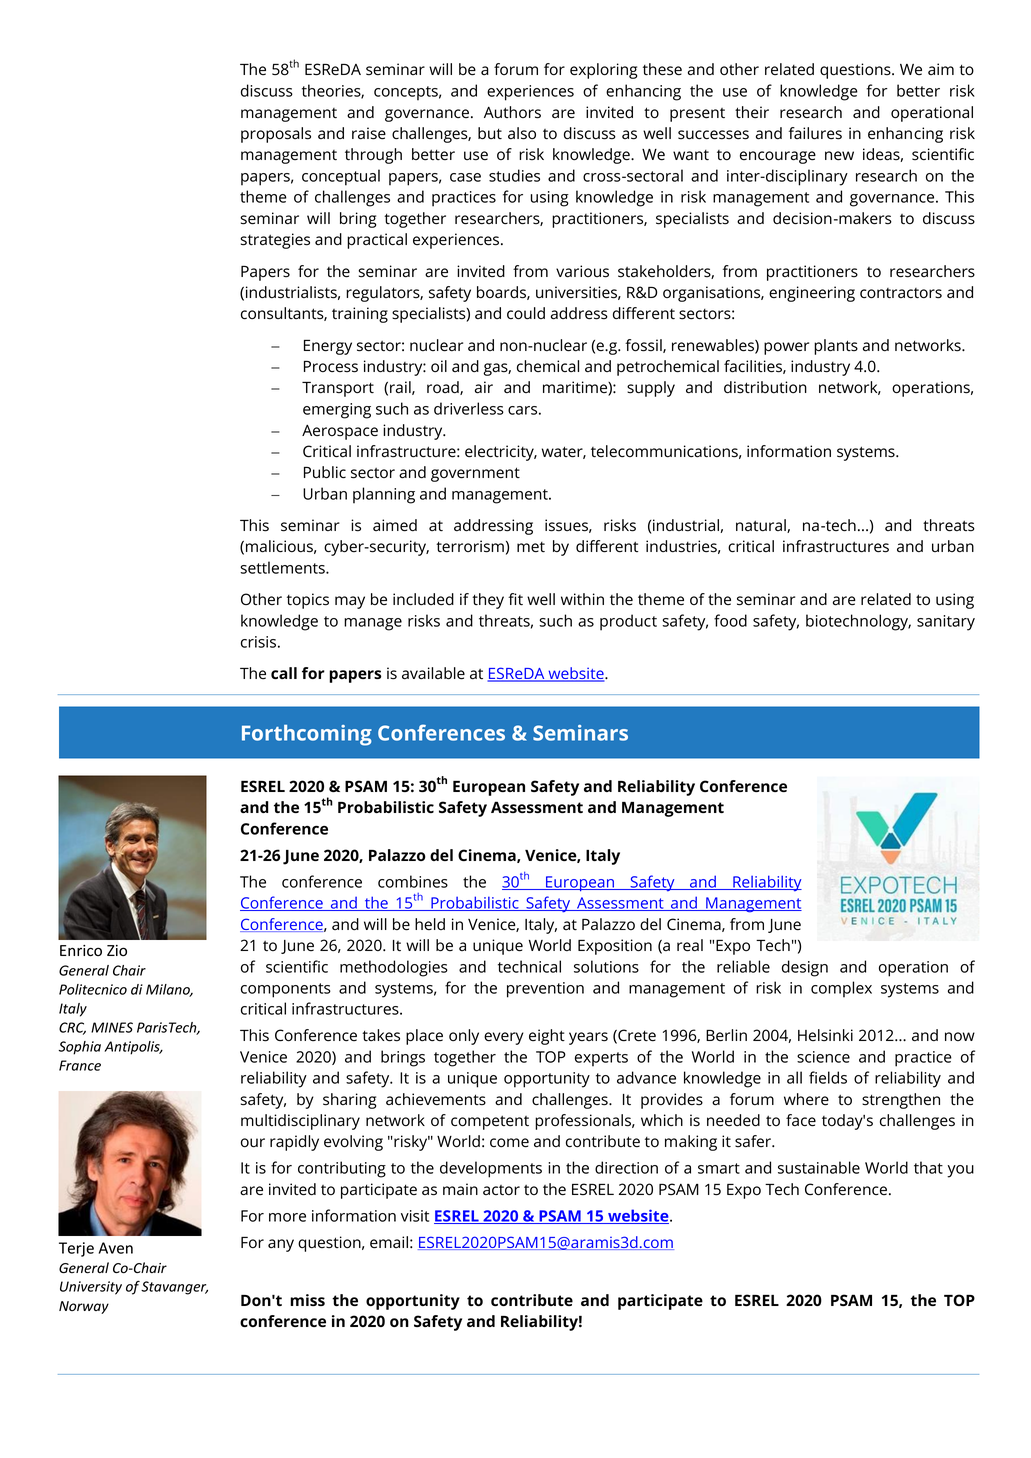  I want to click on failures, so click(815, 133).
